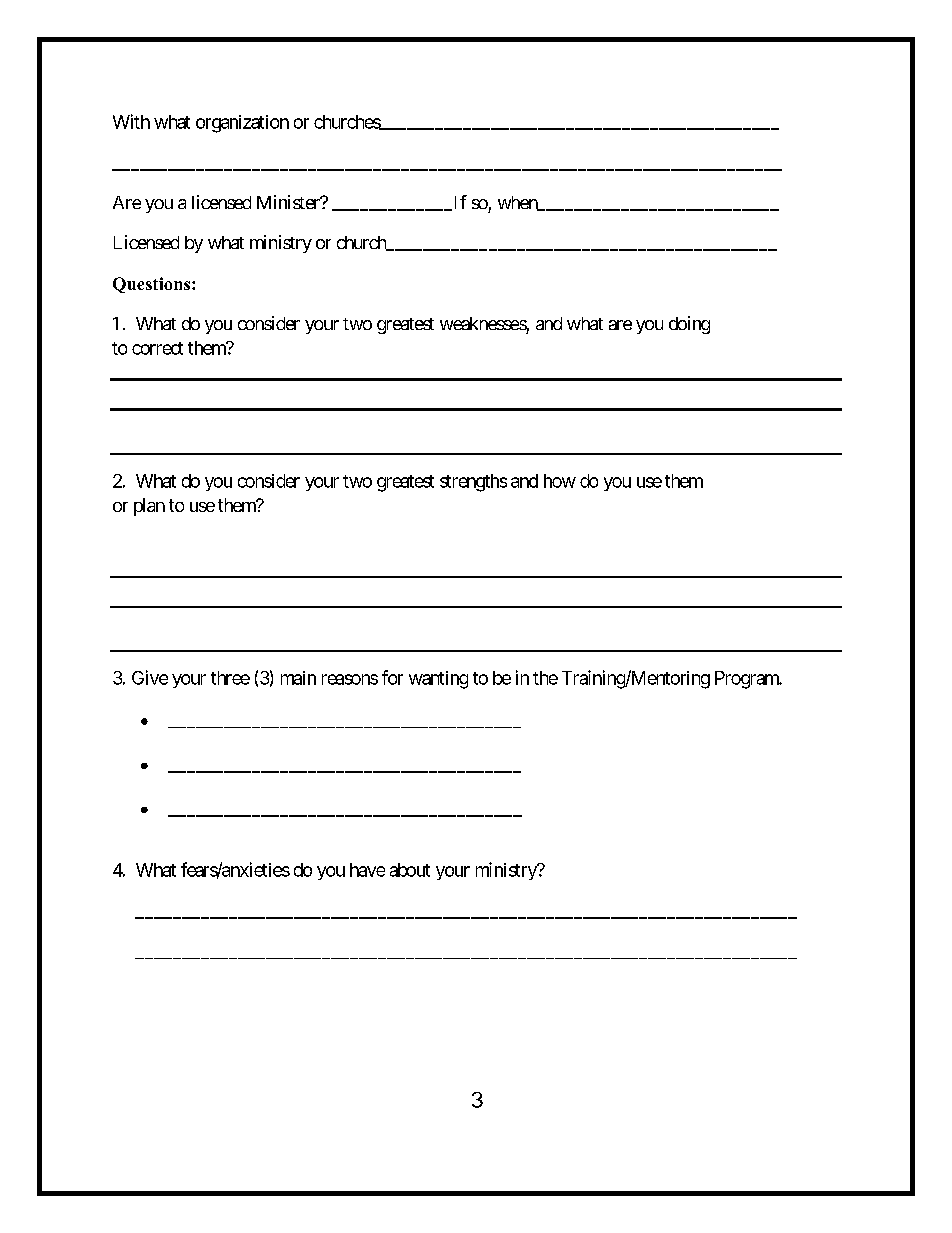 The image size is (952, 1233). I want to click on With, so click(131, 121).
